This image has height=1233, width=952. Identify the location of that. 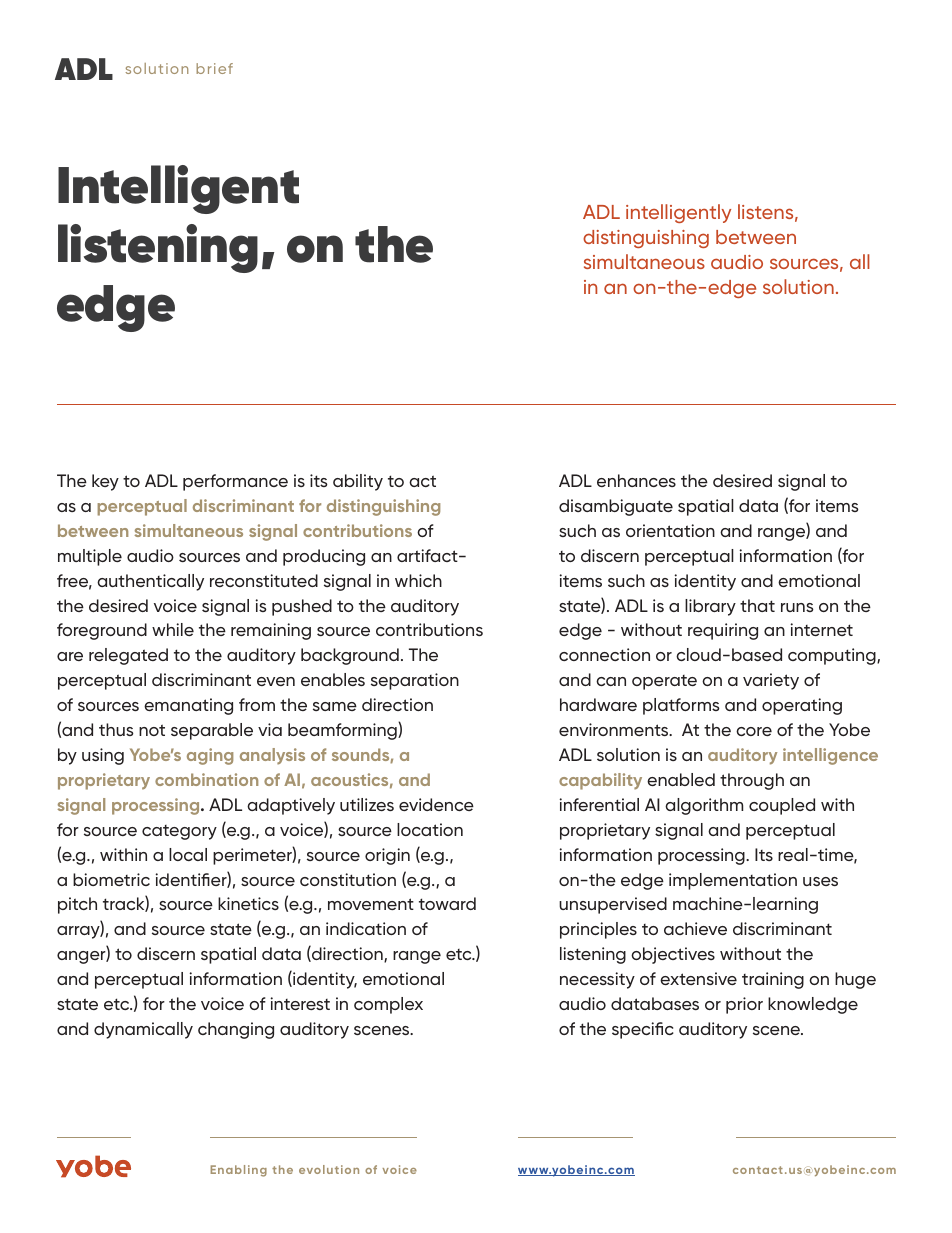
(757, 605).
